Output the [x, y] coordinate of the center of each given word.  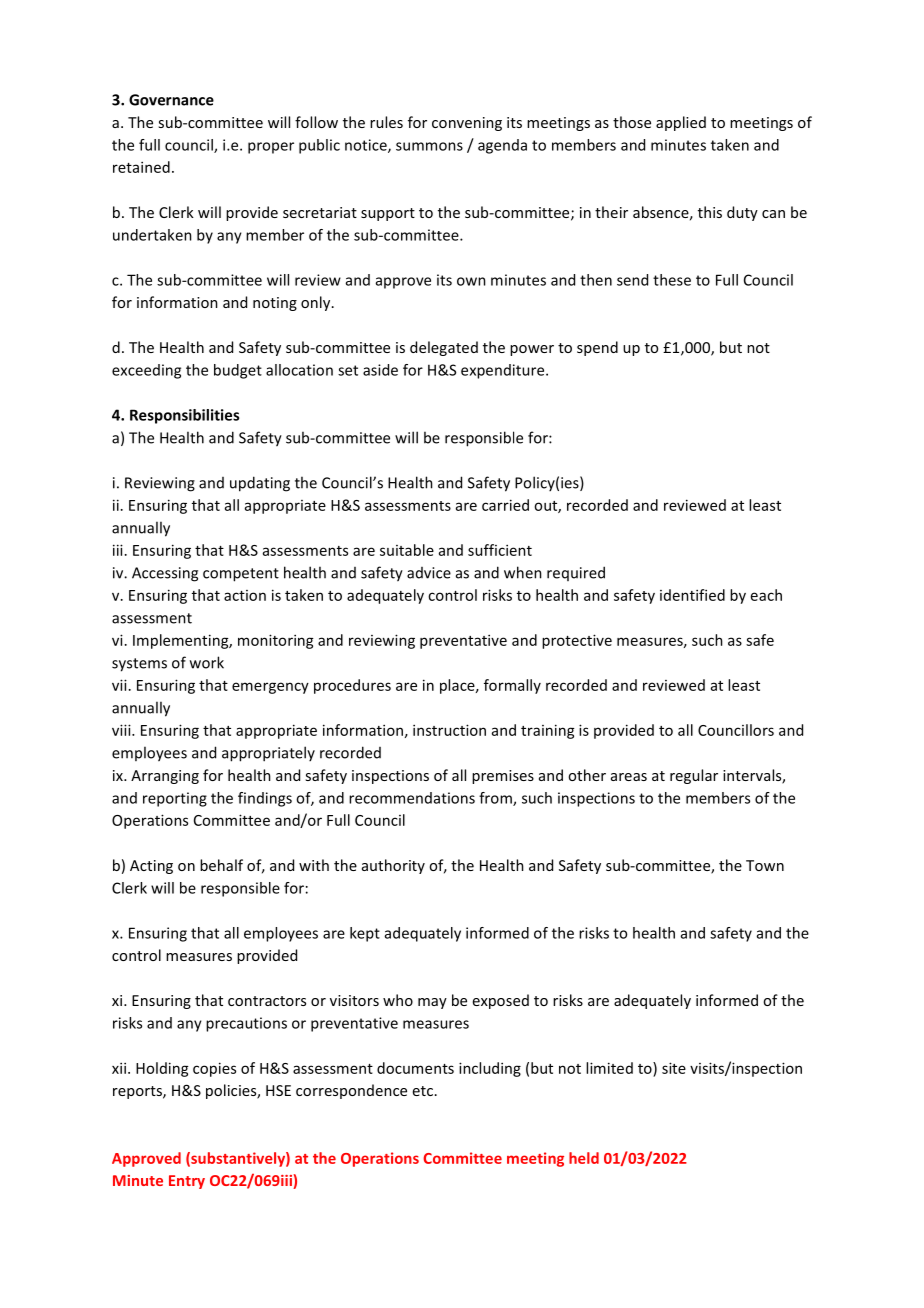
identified [692, 595]
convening [467, 124]
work [207, 662]
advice [429, 573]
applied [681, 123]
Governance [171, 100]
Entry [187, 1182]
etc [423, 1091]
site [674, 1068]
